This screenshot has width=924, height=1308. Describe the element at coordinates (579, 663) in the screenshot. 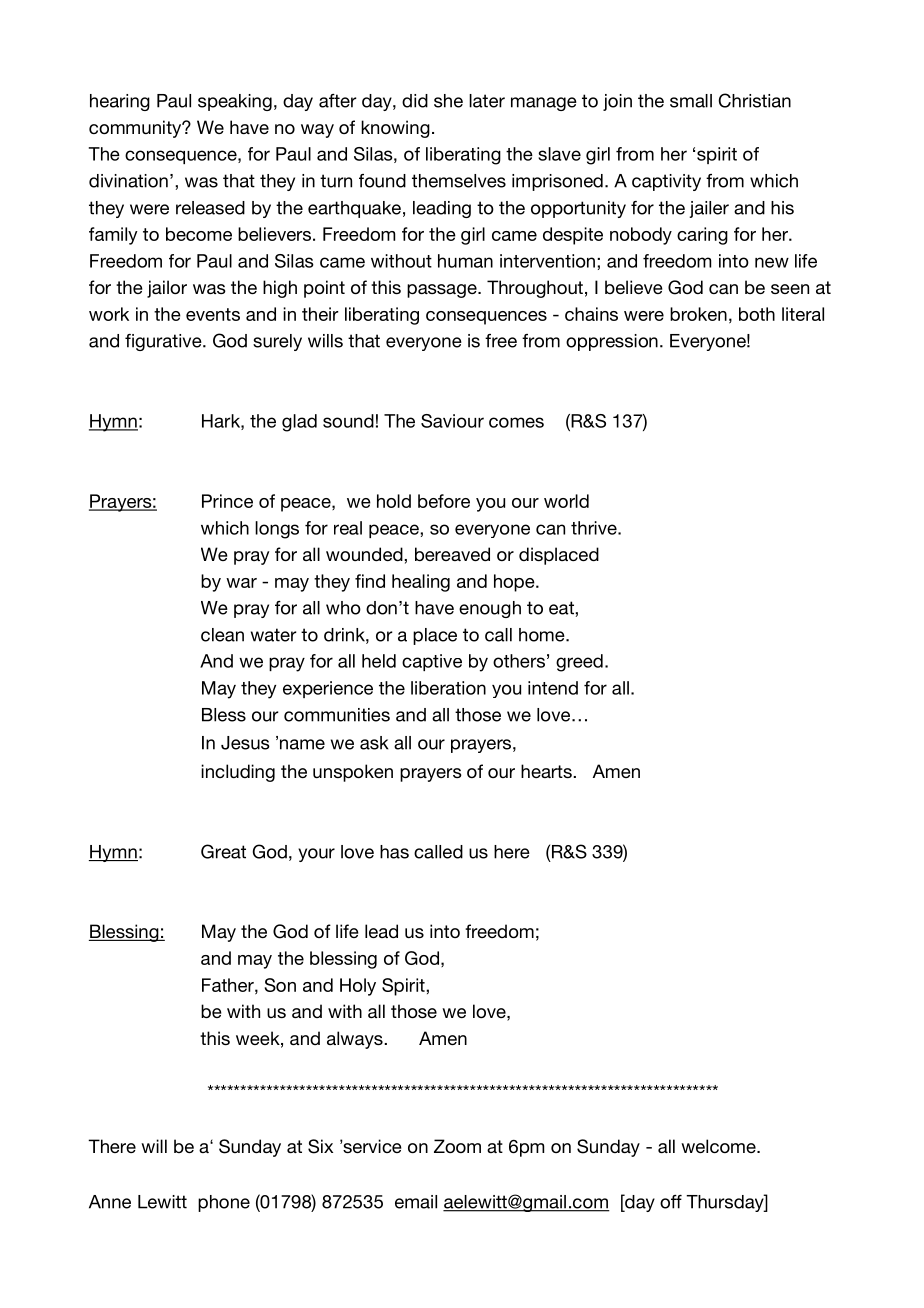

I see `greed` at that location.
